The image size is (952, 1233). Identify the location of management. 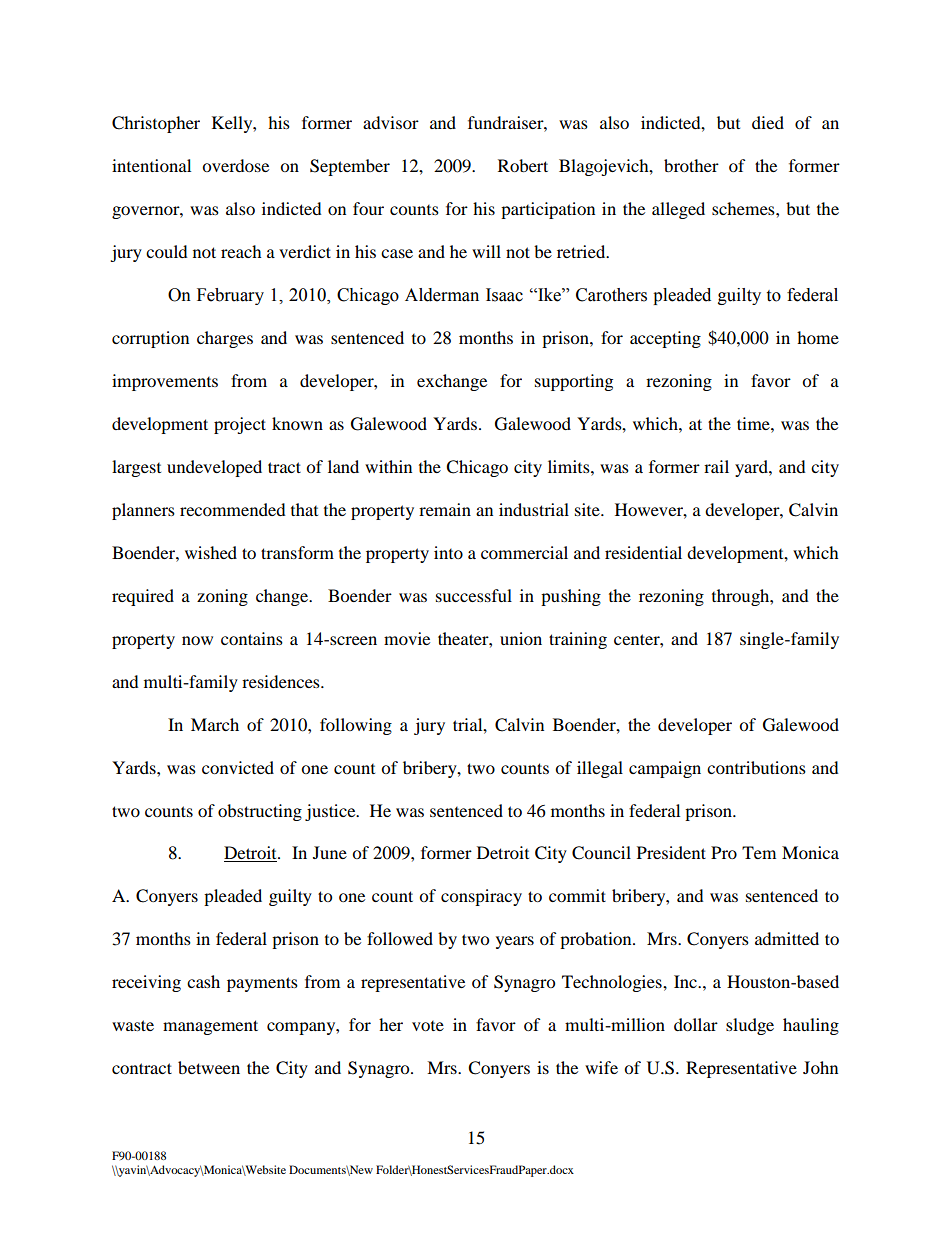
(210, 1027).
